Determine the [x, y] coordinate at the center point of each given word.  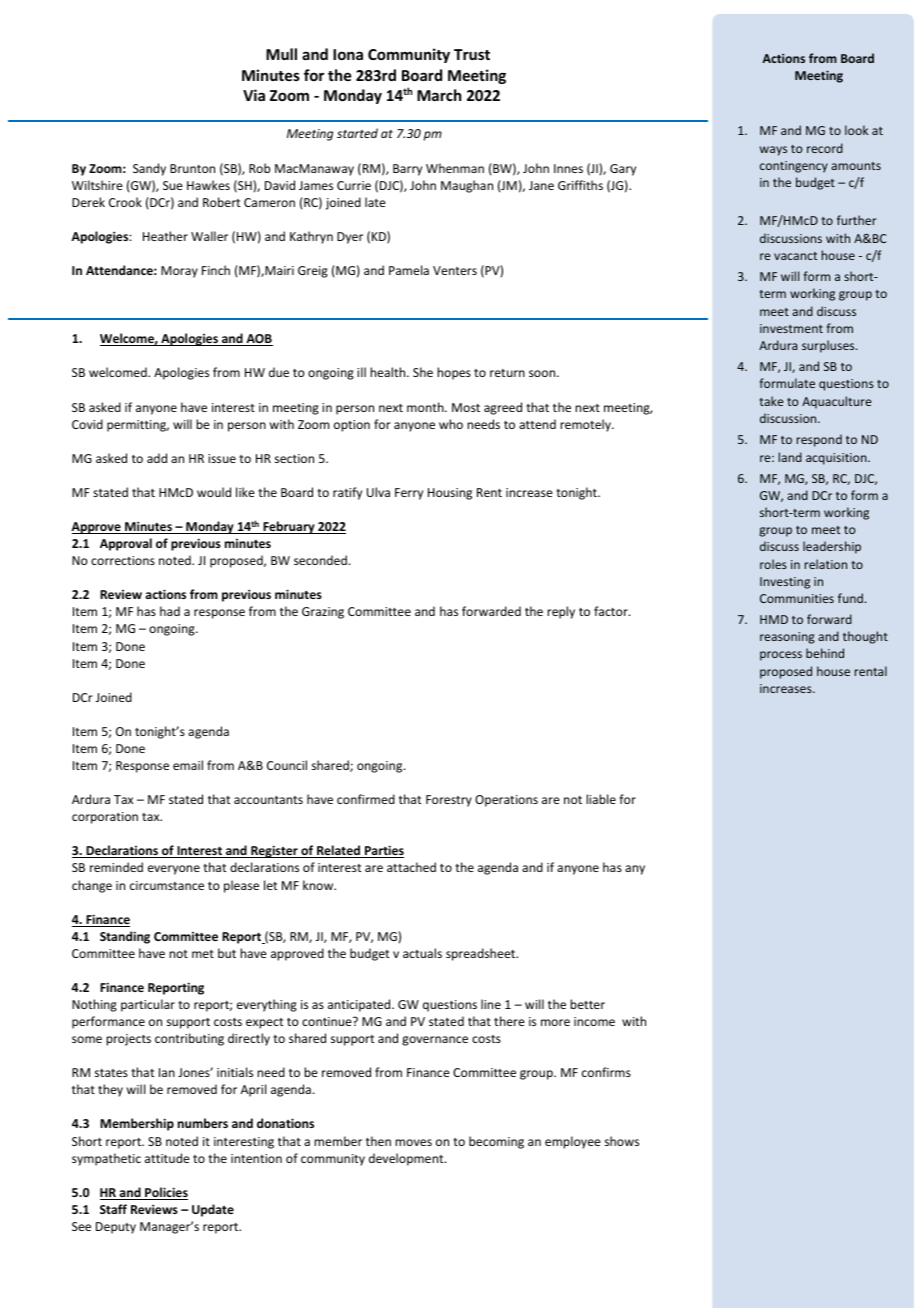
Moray [179, 272]
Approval [126, 544]
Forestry [449, 801]
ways [773, 151]
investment [791, 328]
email [188, 765]
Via [254, 95]
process [781, 656]
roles [773, 564]
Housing [450, 494]
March [439, 95]
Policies [165, 1193]
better [587, 1004]
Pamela [409, 270]
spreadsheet [482, 954]
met [203, 954]
